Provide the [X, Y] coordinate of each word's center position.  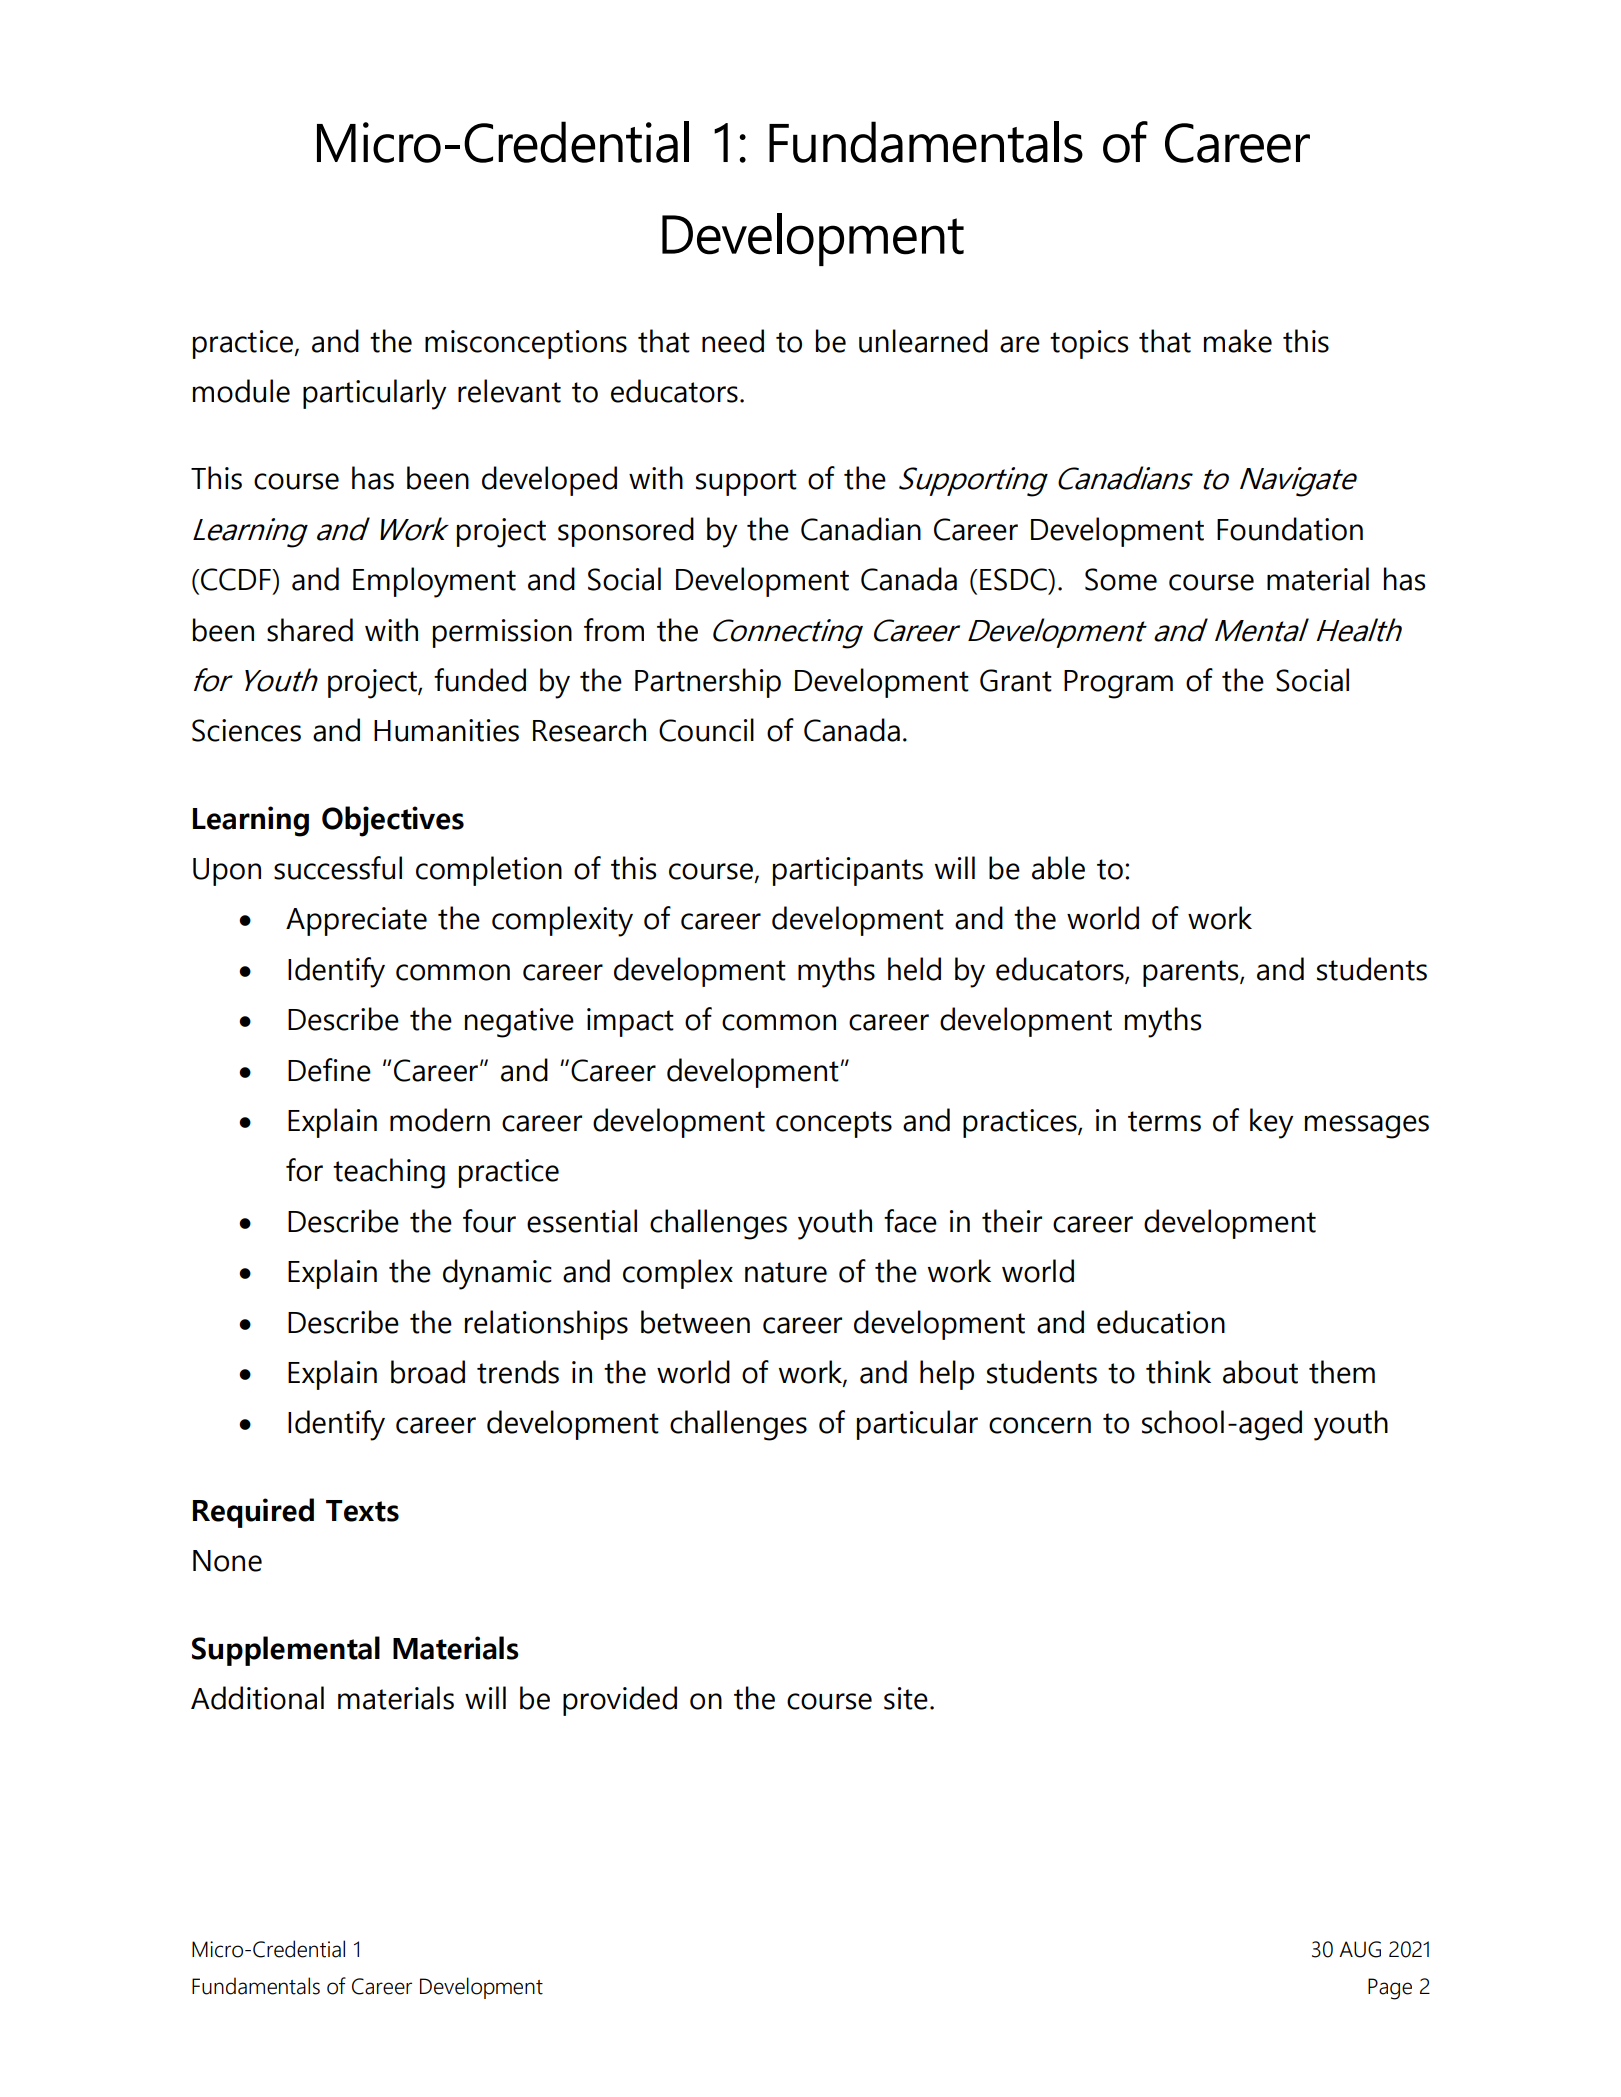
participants [848, 871]
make [1238, 341]
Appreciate [356, 921]
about [1260, 1372]
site [906, 1698]
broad [428, 1372]
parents [1192, 973]
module [241, 391]
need [733, 341]
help [947, 1375]
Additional [257, 1698]
